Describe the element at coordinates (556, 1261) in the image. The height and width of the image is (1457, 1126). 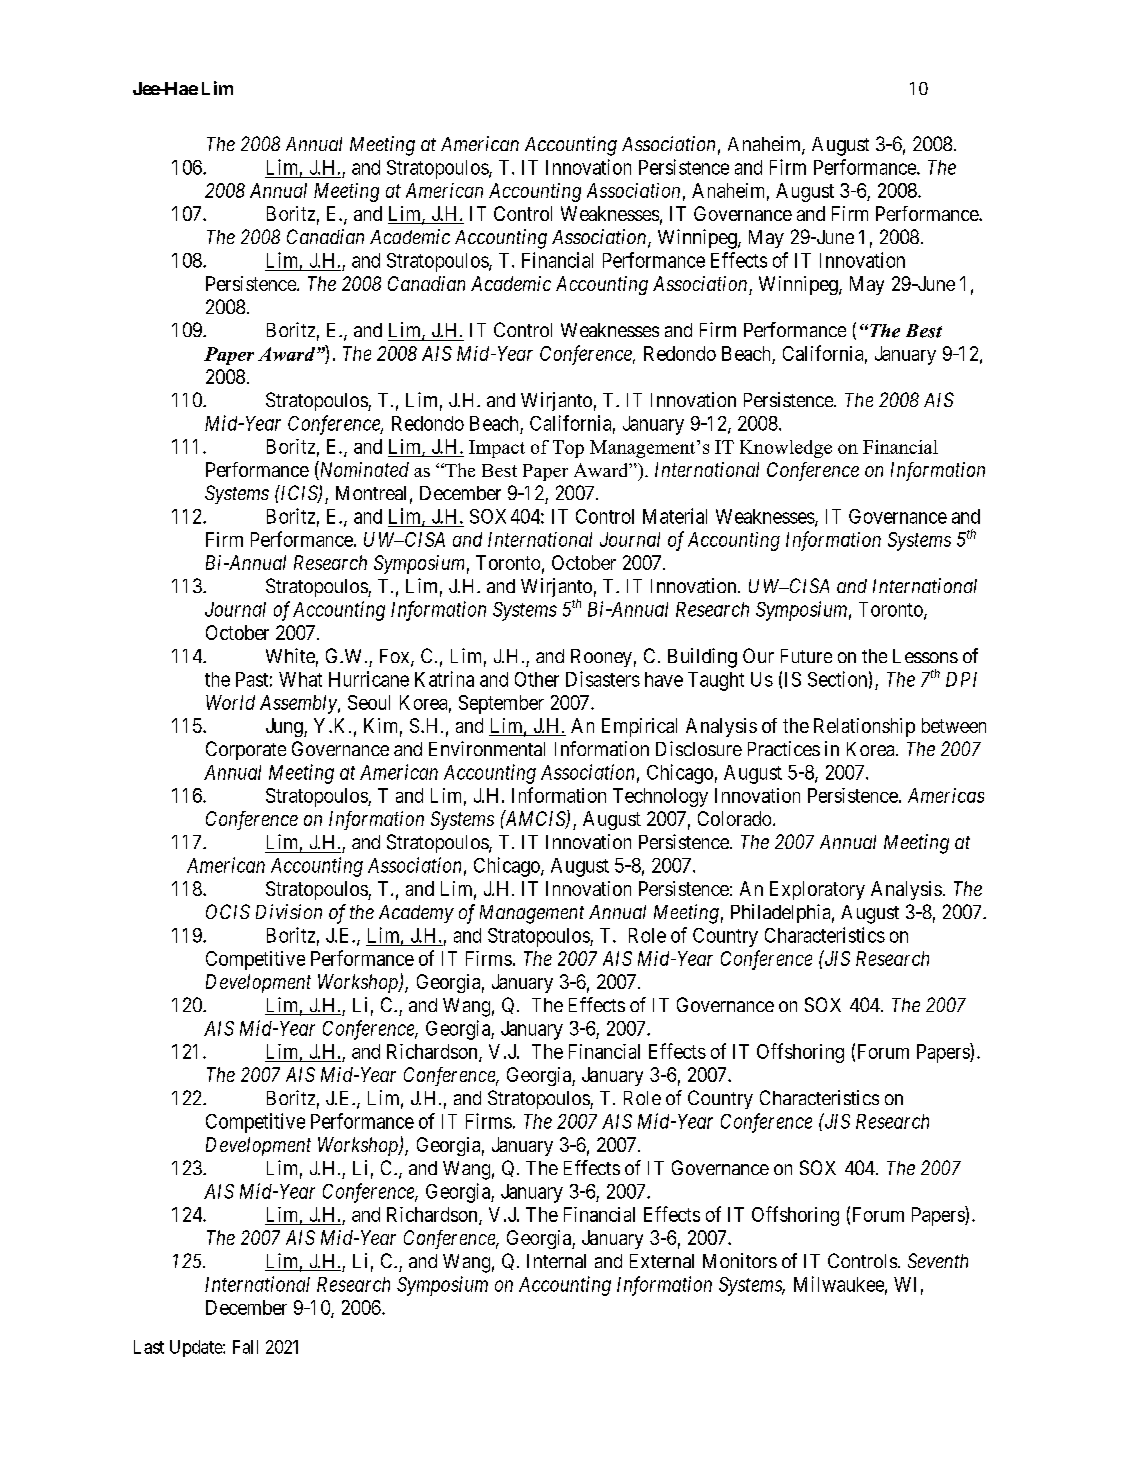
I see `Internal` at that location.
